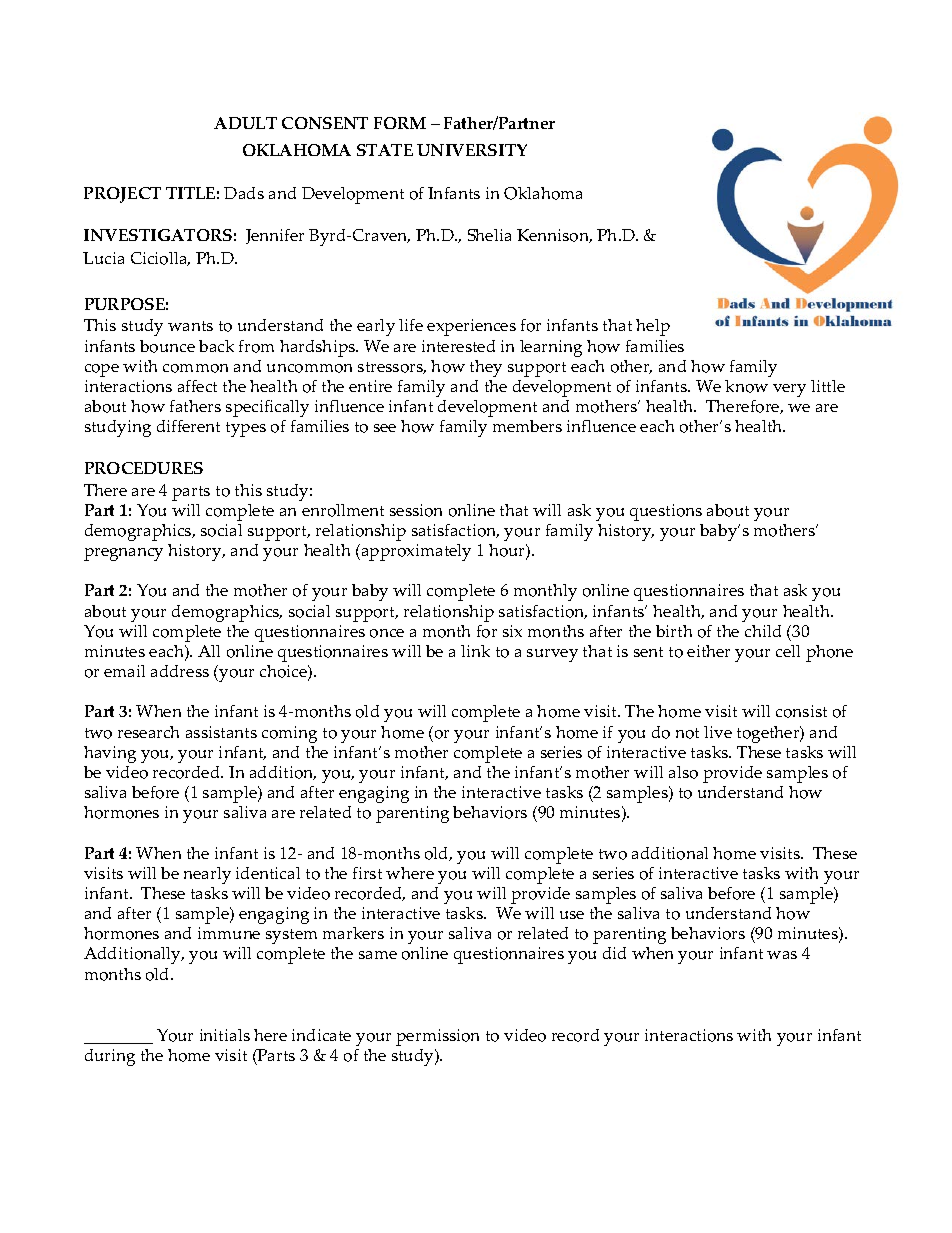 This page has height=1233, width=952. I want to click on permission, so click(437, 1037).
